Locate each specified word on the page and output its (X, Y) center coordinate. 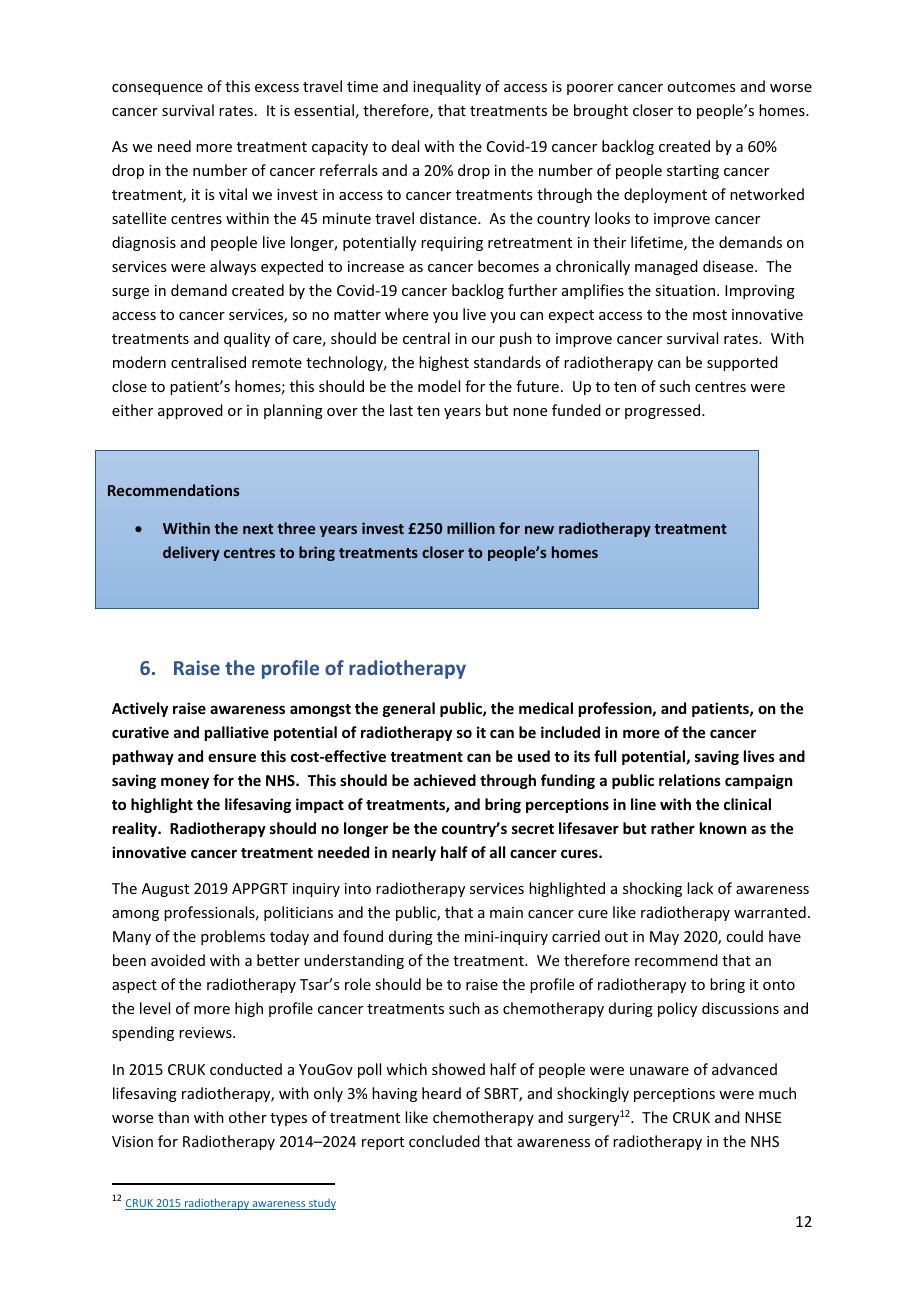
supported (742, 363)
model (439, 386)
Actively (140, 709)
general (409, 709)
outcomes (701, 87)
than (173, 1117)
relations (690, 780)
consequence (157, 89)
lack (700, 888)
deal (405, 146)
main (506, 912)
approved (190, 411)
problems (233, 937)
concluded (444, 1141)
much (777, 1093)
